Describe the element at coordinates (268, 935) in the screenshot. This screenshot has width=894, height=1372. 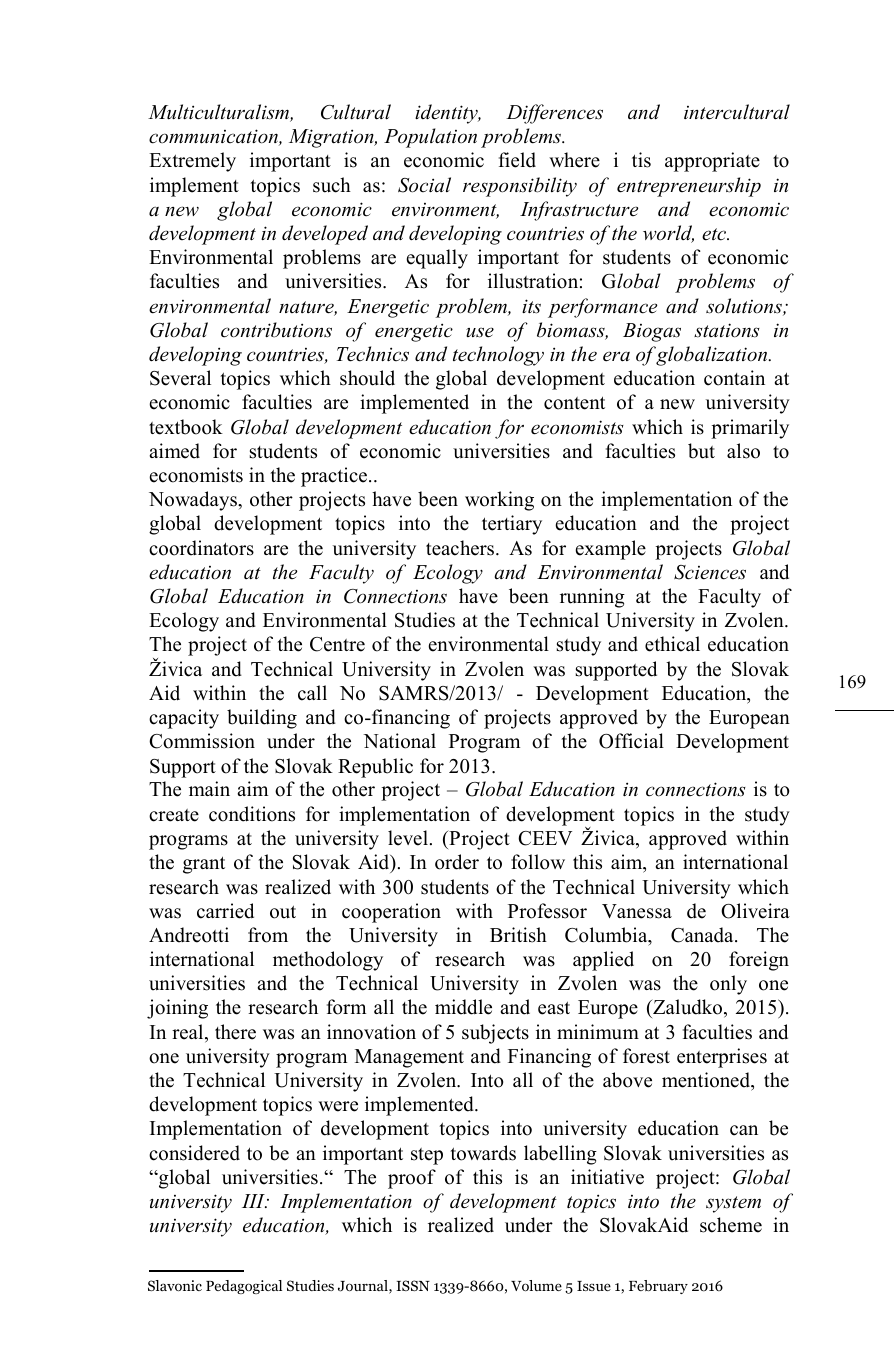
I see `from` at that location.
